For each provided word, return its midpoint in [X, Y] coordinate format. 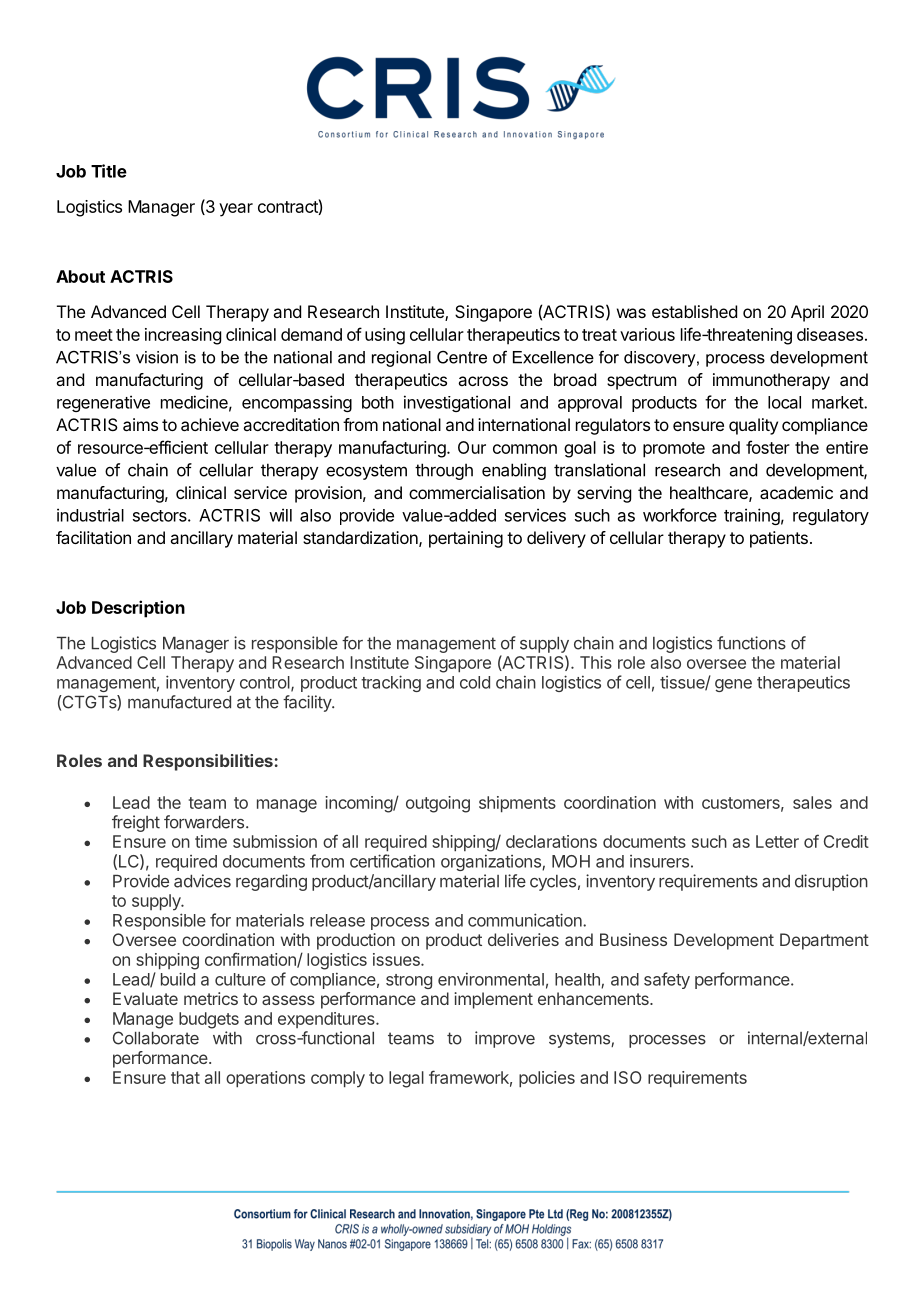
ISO [628, 1077]
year [236, 210]
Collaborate [156, 1038]
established [694, 311]
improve [505, 1039]
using [385, 336]
